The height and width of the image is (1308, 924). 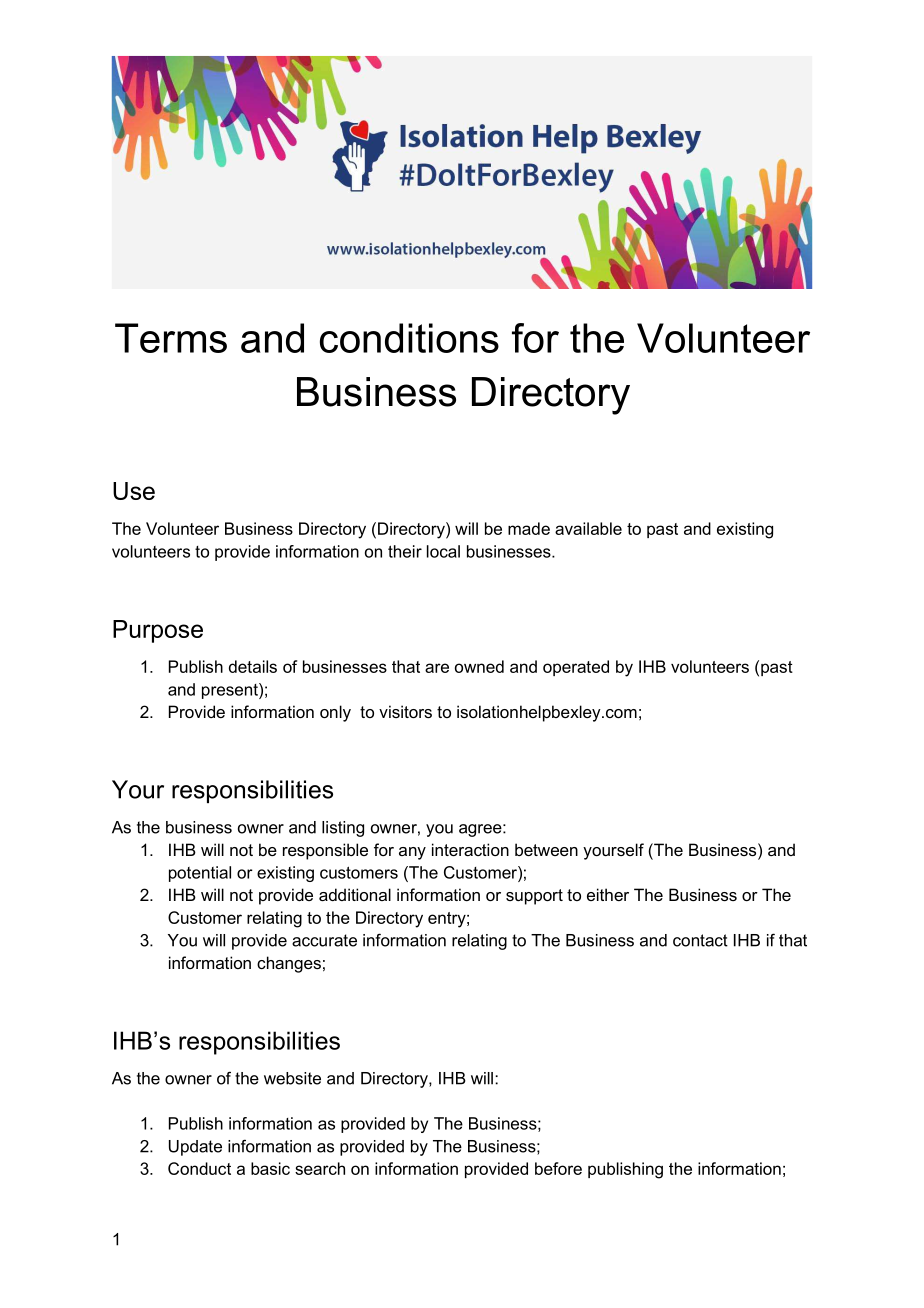 What do you see at coordinates (409, 338) in the image?
I see `conditions` at bounding box center [409, 338].
